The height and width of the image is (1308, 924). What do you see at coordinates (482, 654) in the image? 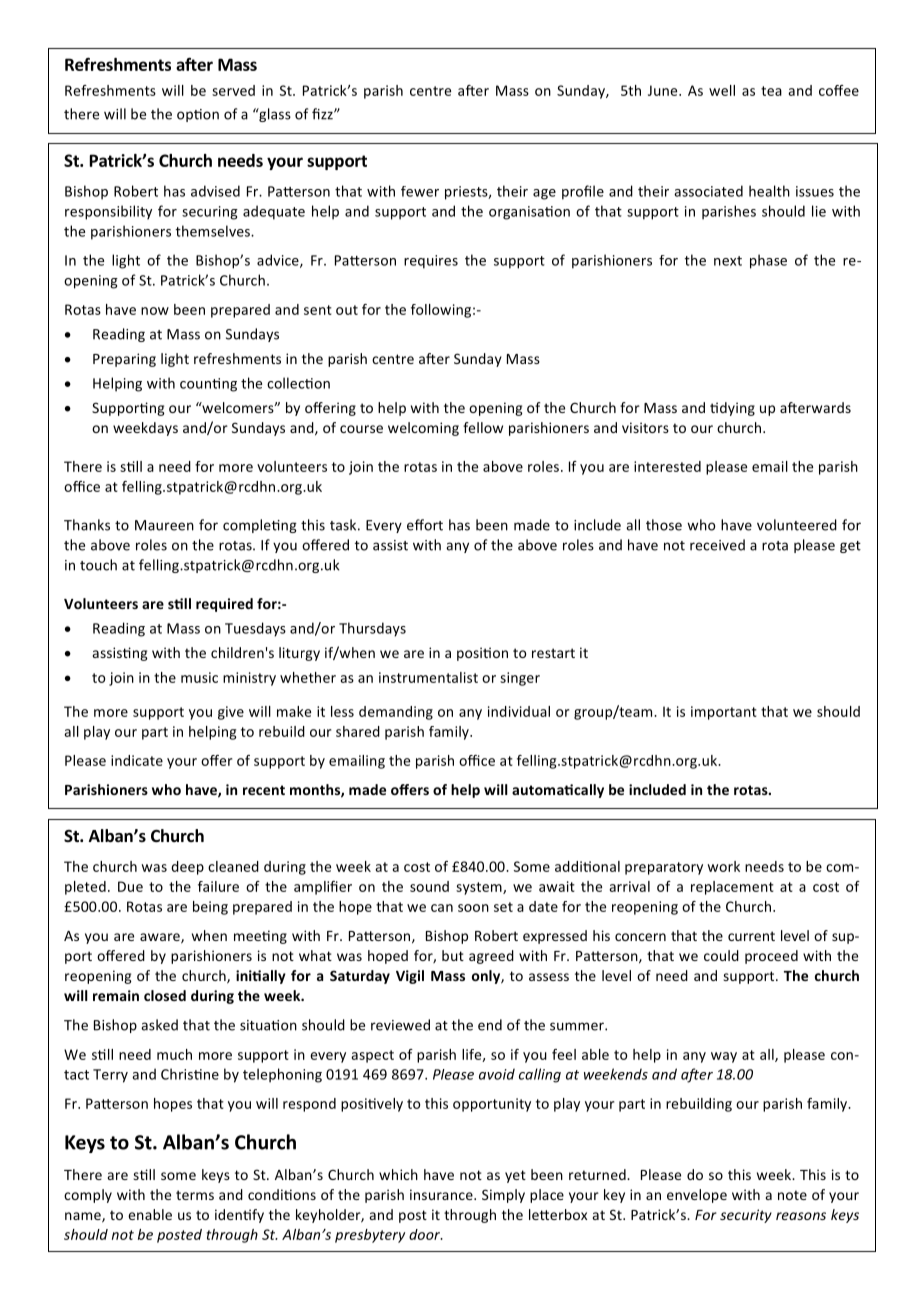
I see `position` at bounding box center [482, 654].
